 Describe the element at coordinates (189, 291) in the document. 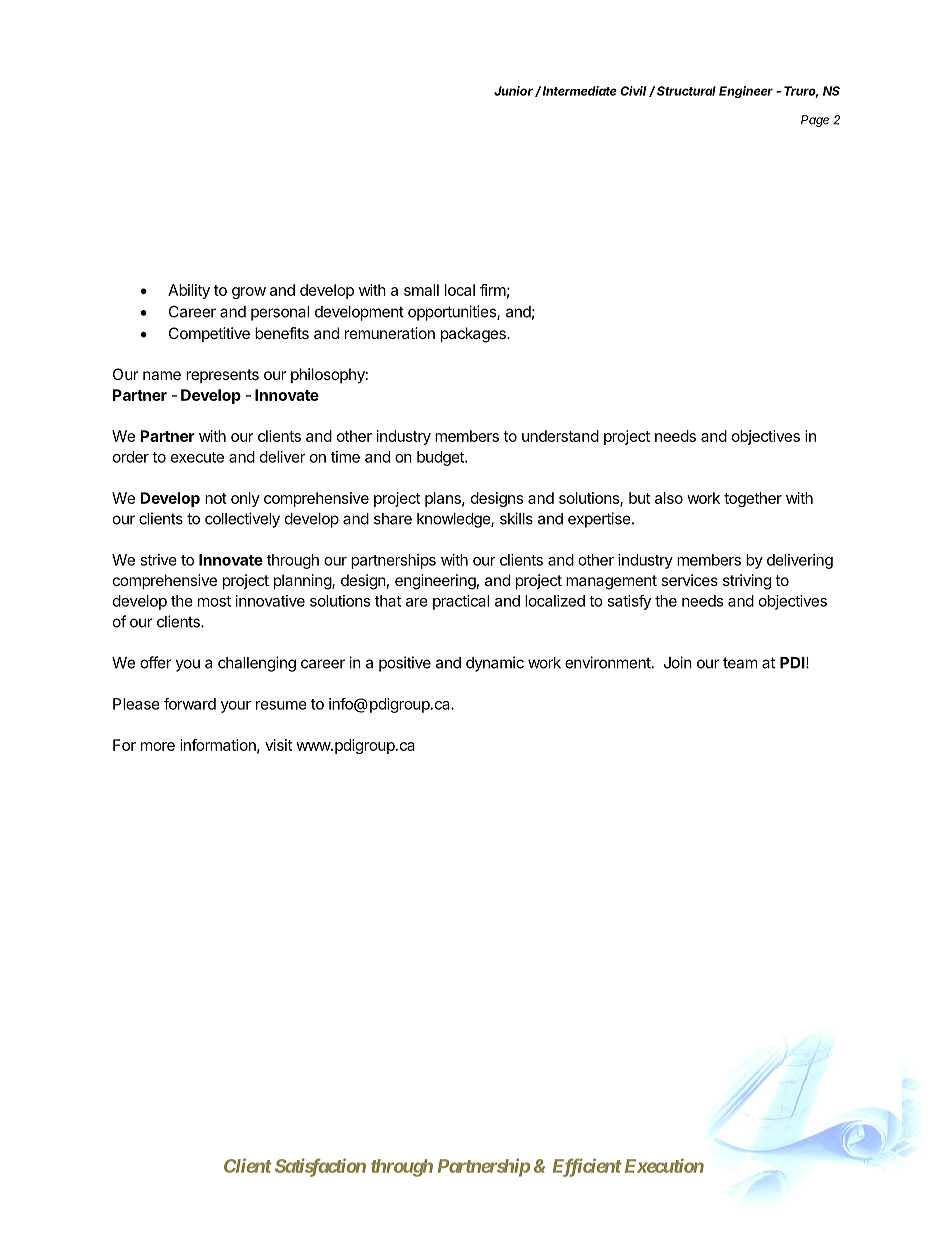

I see `Ability` at that location.
